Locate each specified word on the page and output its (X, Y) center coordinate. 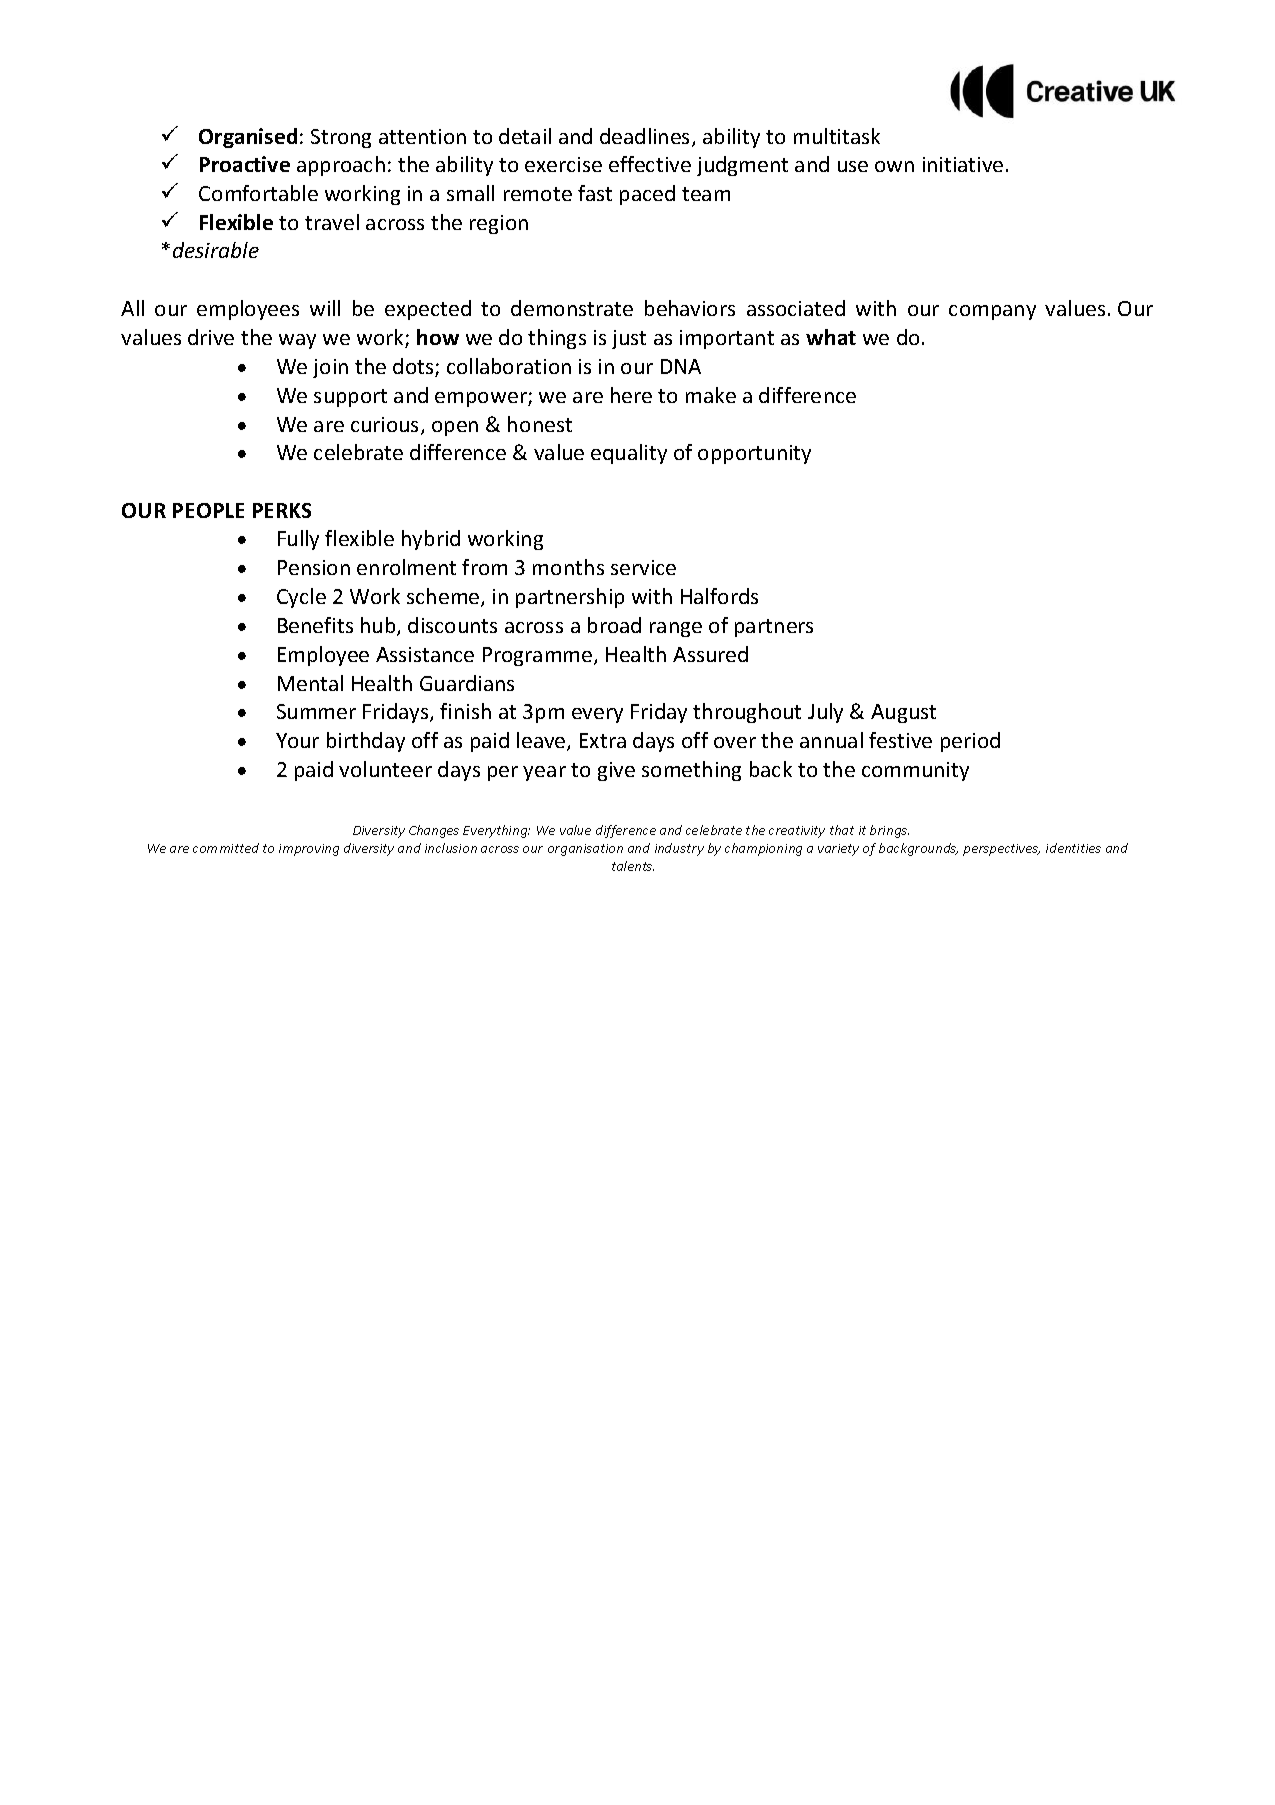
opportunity (754, 454)
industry (679, 849)
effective (650, 164)
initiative (963, 164)
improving (309, 850)
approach (341, 166)
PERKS (282, 510)
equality (629, 454)
